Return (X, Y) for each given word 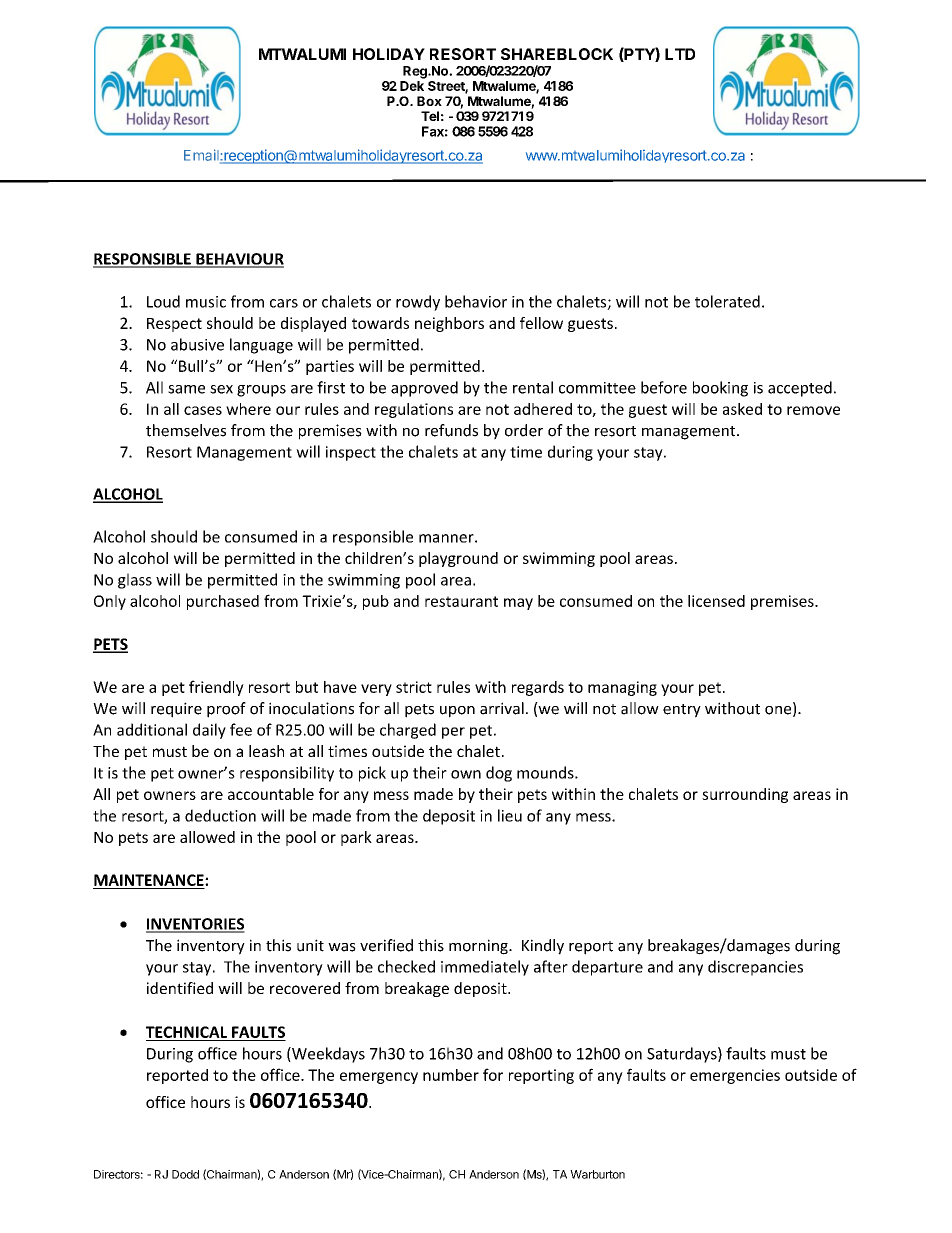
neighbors (449, 324)
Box (429, 101)
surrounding (745, 795)
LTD (680, 54)
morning (479, 947)
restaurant (461, 601)
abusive (197, 344)
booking (720, 389)
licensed (716, 601)
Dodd (185, 1174)
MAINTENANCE (150, 880)
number (451, 1075)
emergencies (735, 1076)
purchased (223, 602)
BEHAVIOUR (239, 260)
